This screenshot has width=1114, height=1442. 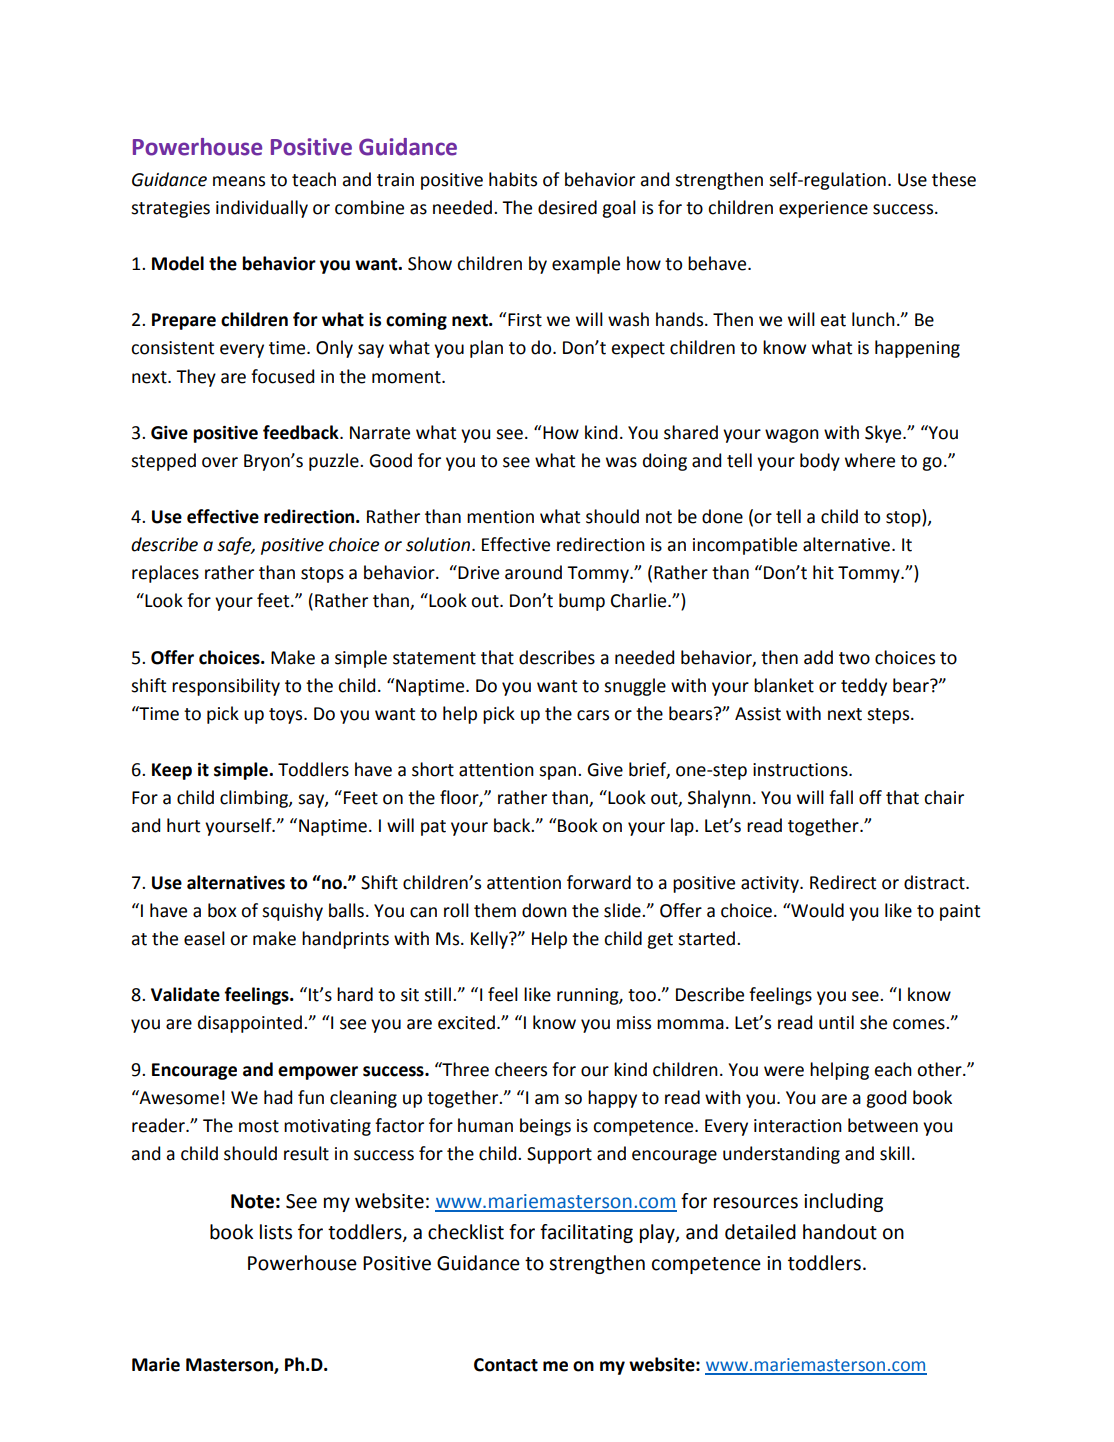 What do you see at coordinates (823, 209) in the screenshot?
I see `experience` at bounding box center [823, 209].
